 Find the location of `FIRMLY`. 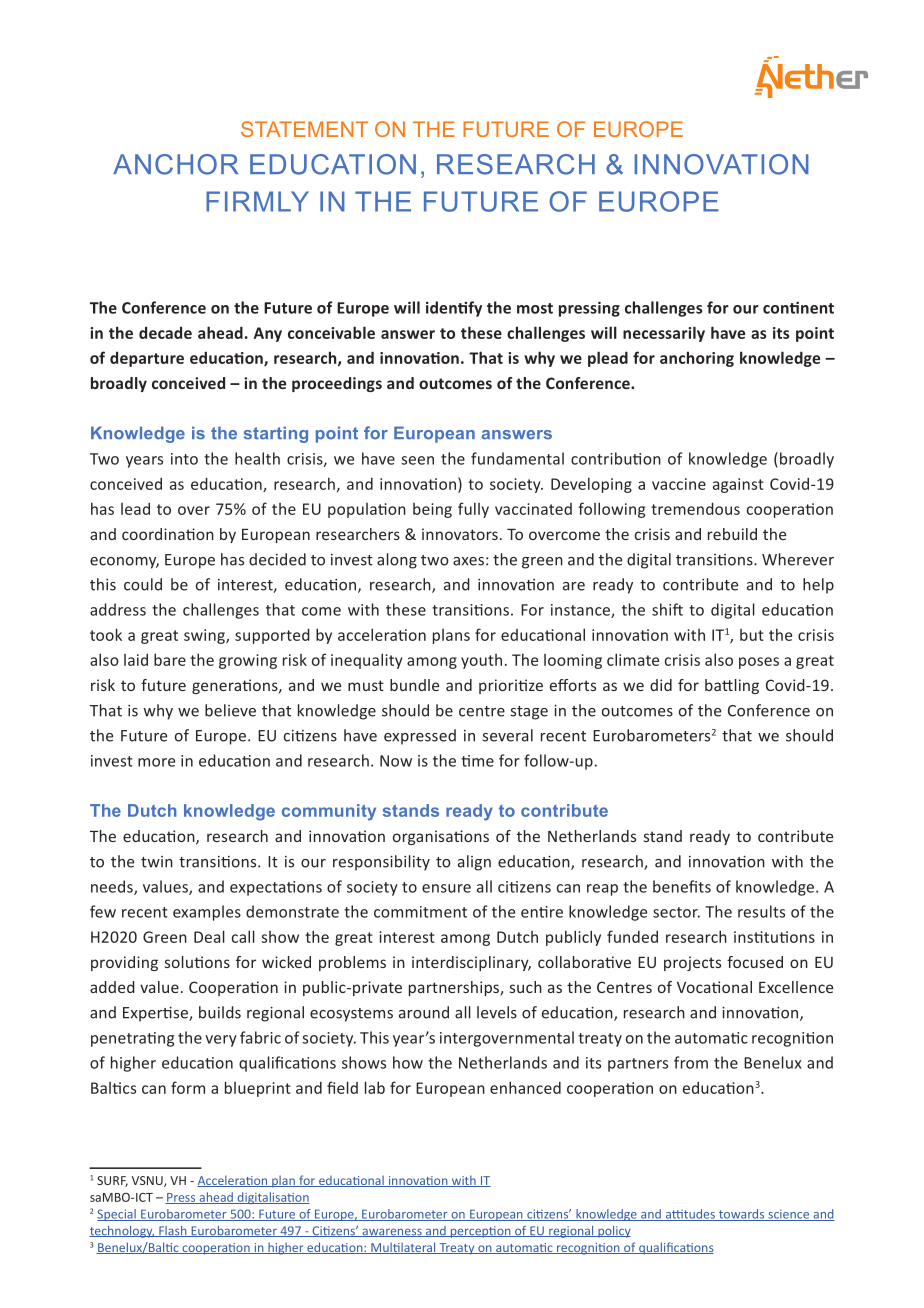

FIRMLY is located at coordinates (257, 201).
